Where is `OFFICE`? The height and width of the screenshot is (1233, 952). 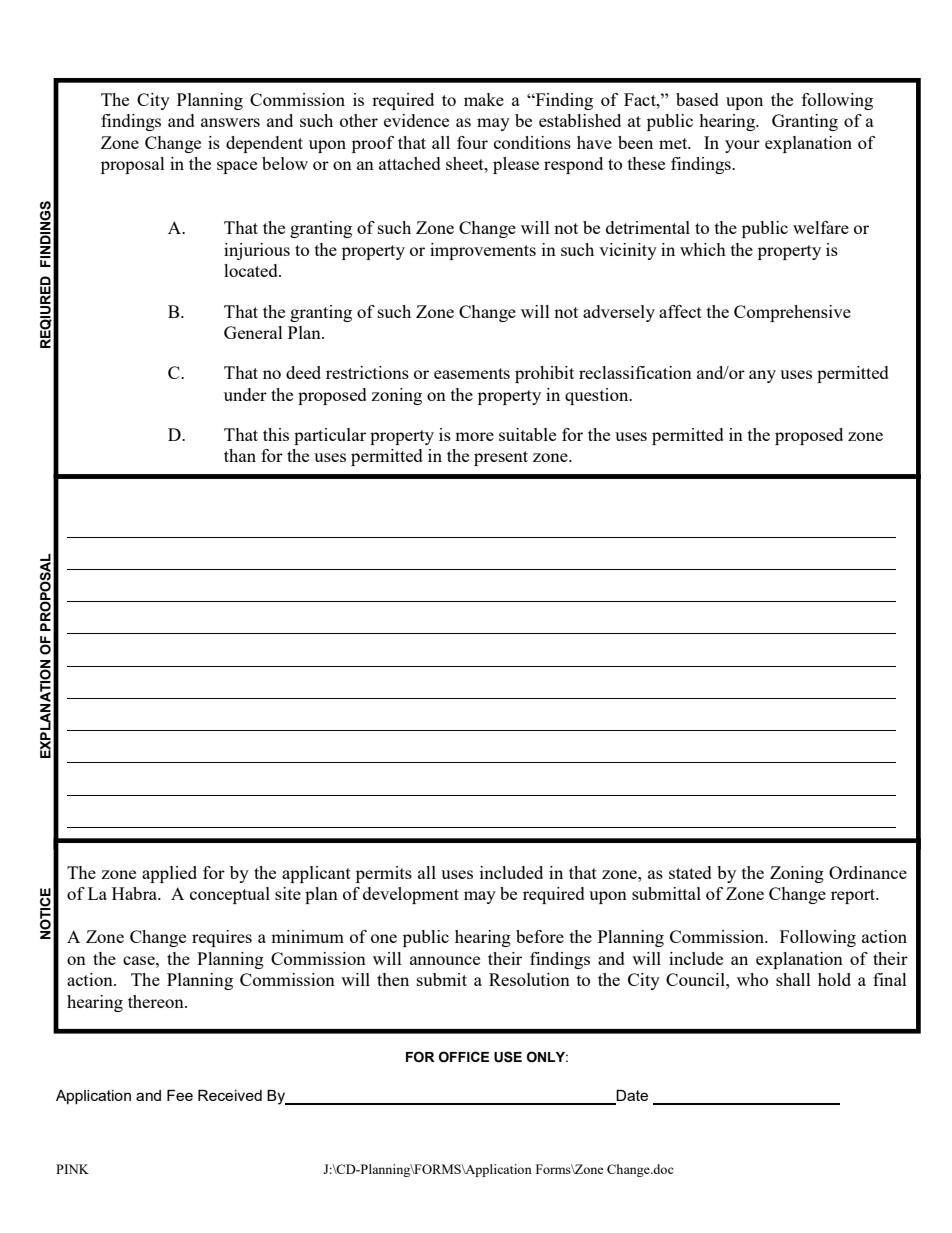
OFFICE is located at coordinates (464, 1057).
